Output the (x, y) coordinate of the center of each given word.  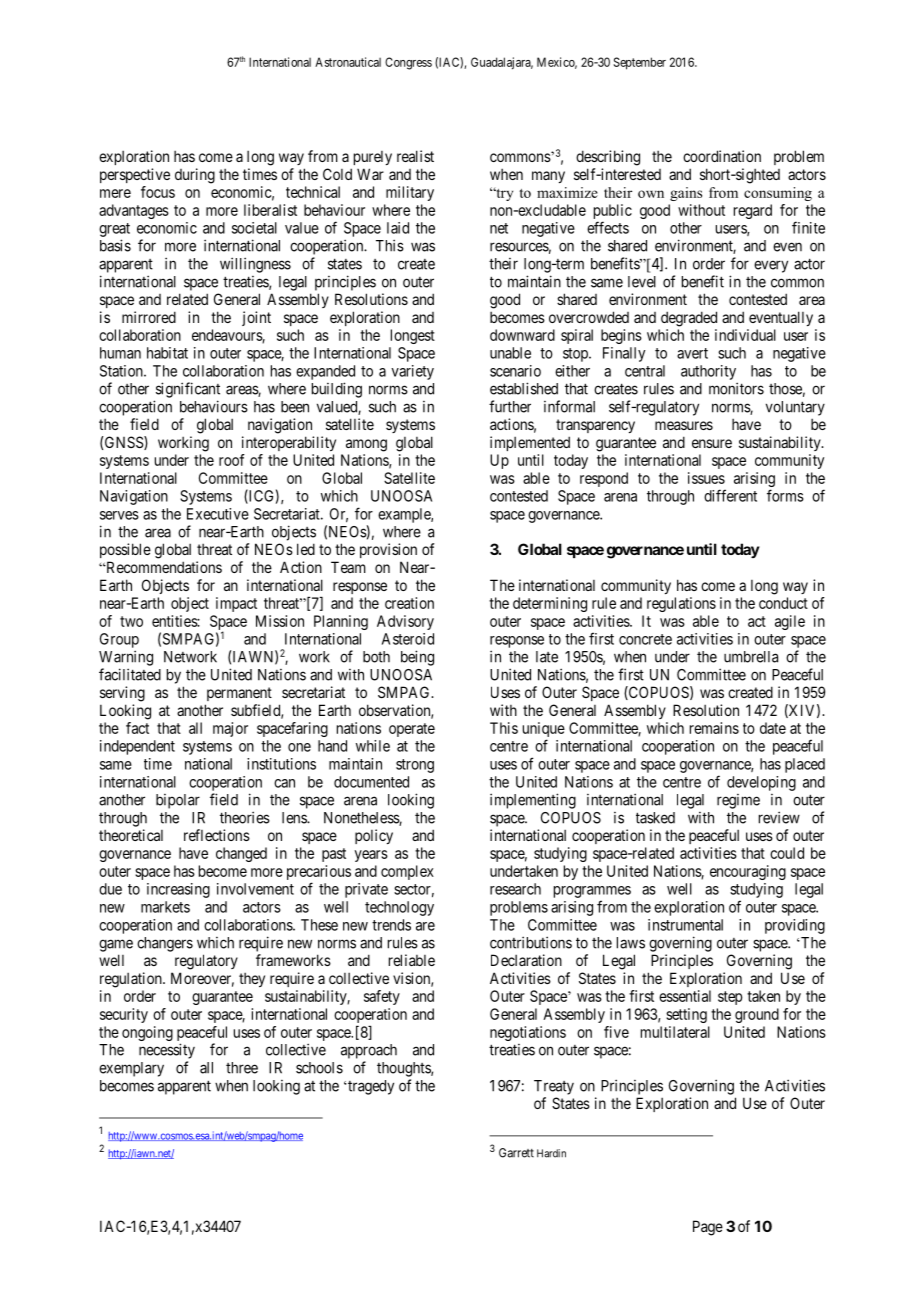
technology (399, 908)
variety (412, 372)
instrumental (685, 925)
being (417, 658)
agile (790, 622)
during (195, 176)
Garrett (516, 1153)
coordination (722, 156)
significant (188, 390)
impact (236, 604)
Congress (408, 63)
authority (708, 372)
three (242, 1068)
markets (165, 907)
